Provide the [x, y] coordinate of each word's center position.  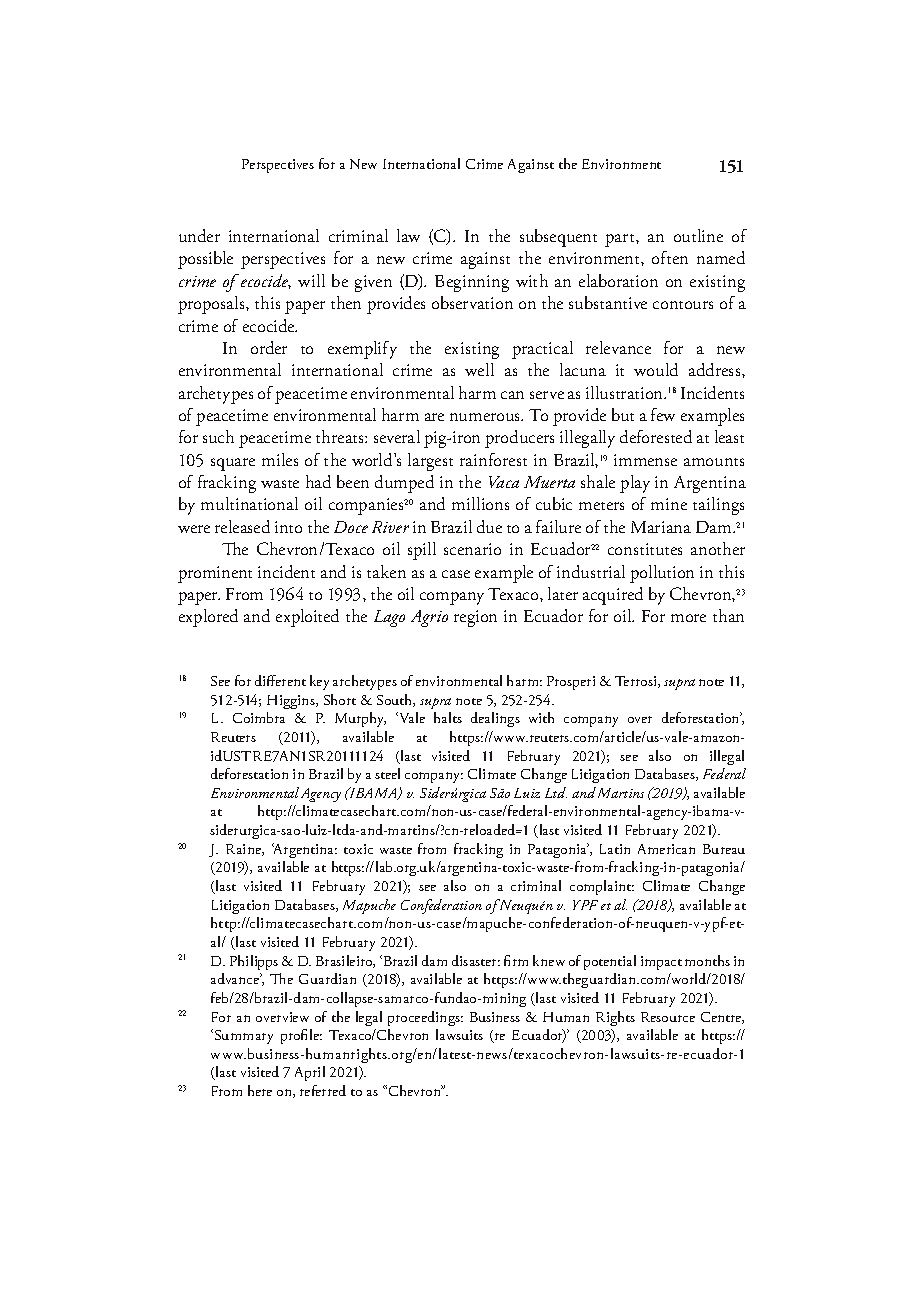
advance [236, 978]
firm [516, 960]
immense [645, 460]
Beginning [472, 283]
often [670, 257]
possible [205, 260]
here [260, 1090]
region [475, 618]
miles [280, 459]
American [666, 849]
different [280, 680]
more [688, 618]
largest [430, 462]
